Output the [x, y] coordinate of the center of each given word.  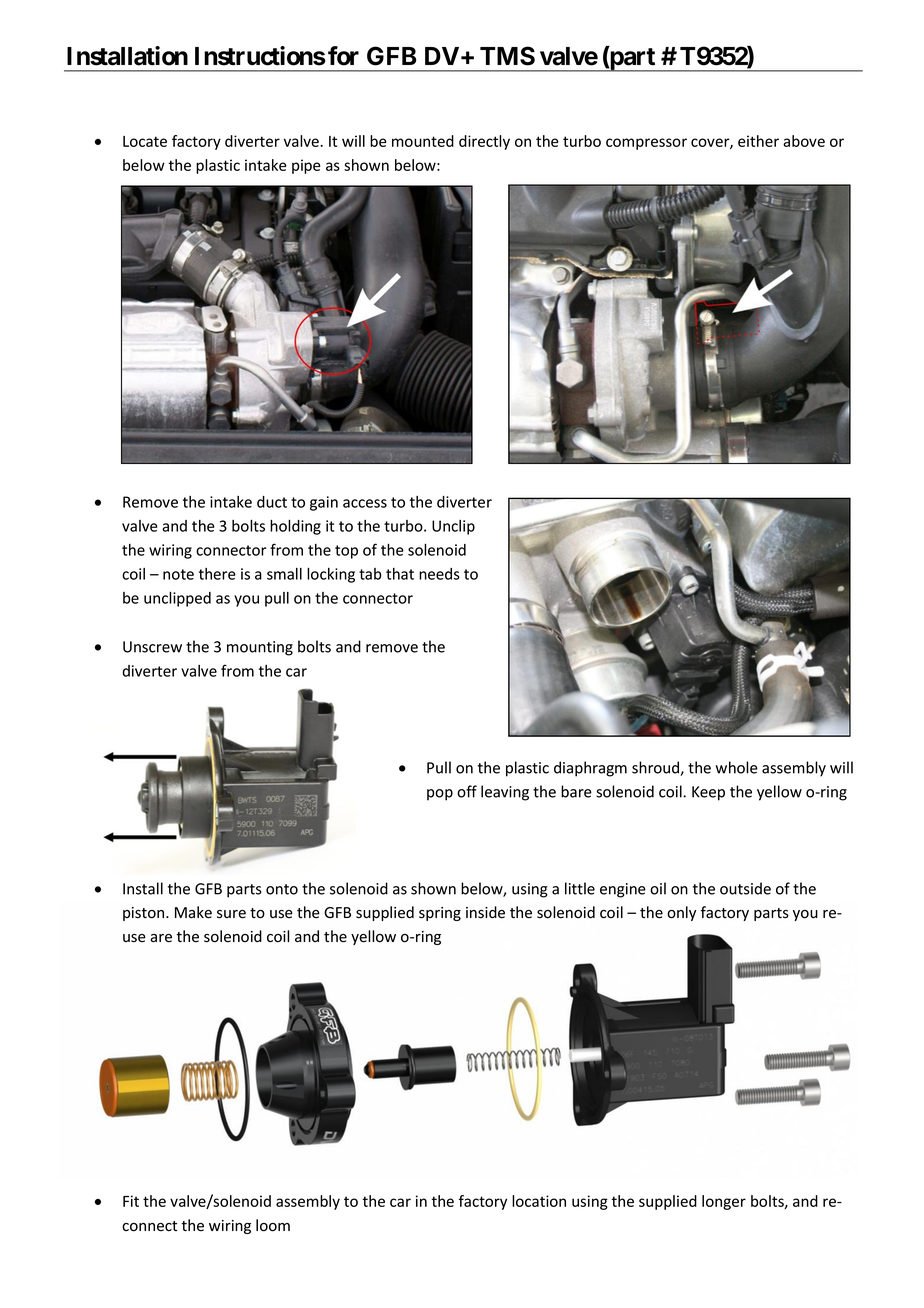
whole [736, 767]
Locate [145, 141]
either [758, 141]
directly [484, 142]
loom [273, 1225]
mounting [260, 648]
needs [439, 574]
